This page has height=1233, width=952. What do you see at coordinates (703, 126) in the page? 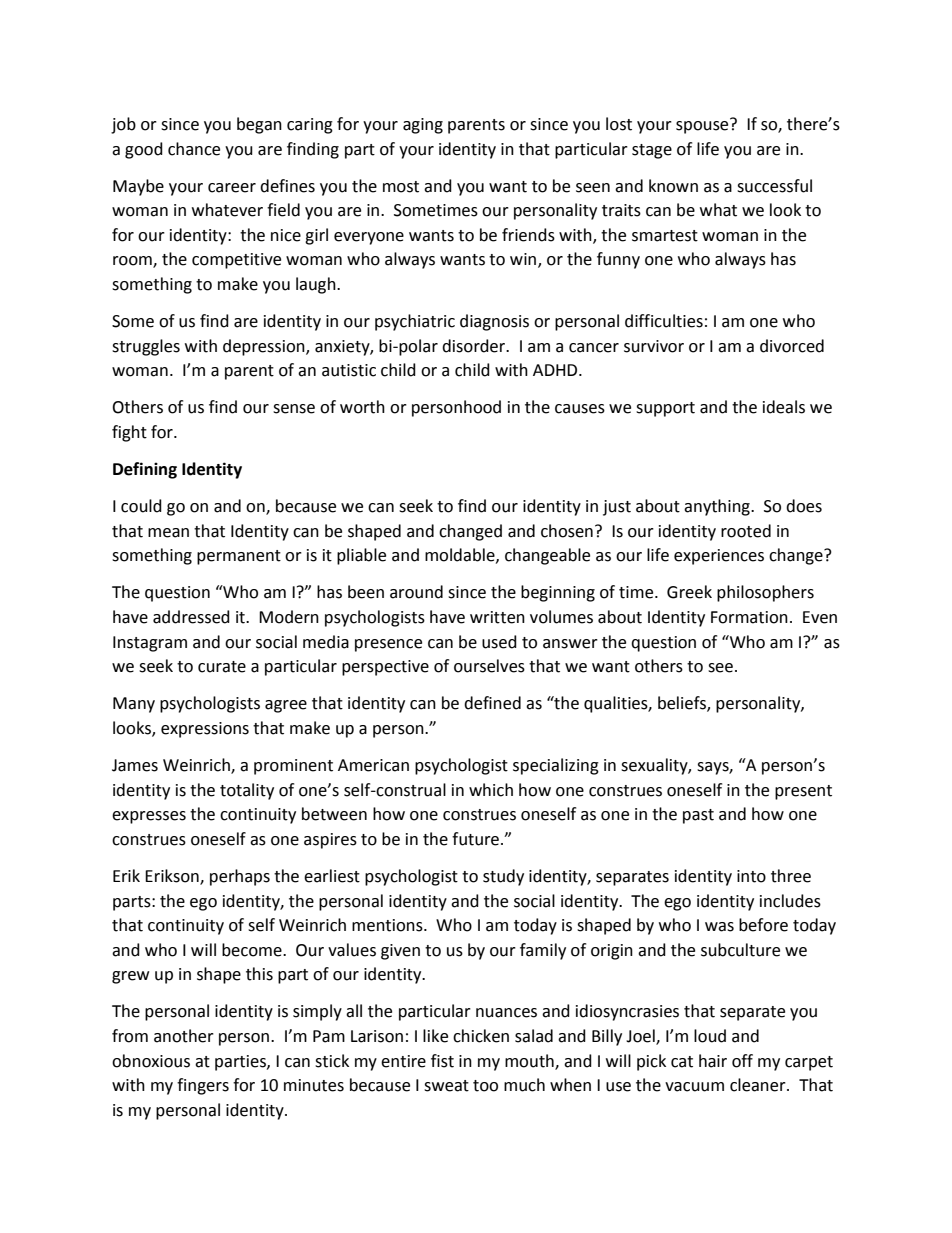
I see `spouse` at bounding box center [703, 126].
